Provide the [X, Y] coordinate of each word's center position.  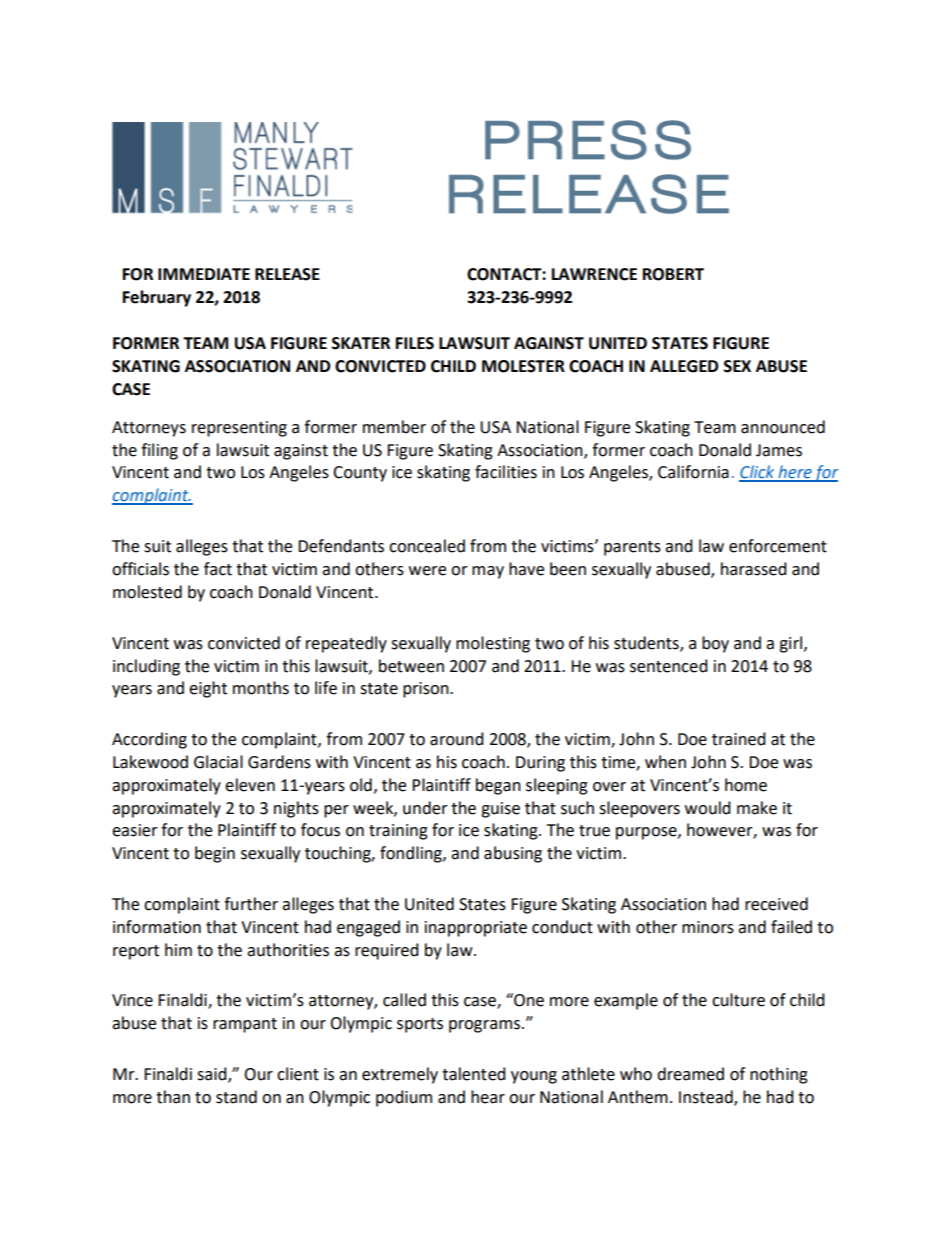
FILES [415, 343]
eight [208, 689]
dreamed [690, 1074]
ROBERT [673, 274]
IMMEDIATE [204, 274]
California [693, 472]
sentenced [669, 666]
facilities [506, 472]
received [776, 904]
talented [474, 1074]
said [213, 1075]
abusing [513, 854]
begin [215, 854]
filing [159, 451]
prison [427, 690]
